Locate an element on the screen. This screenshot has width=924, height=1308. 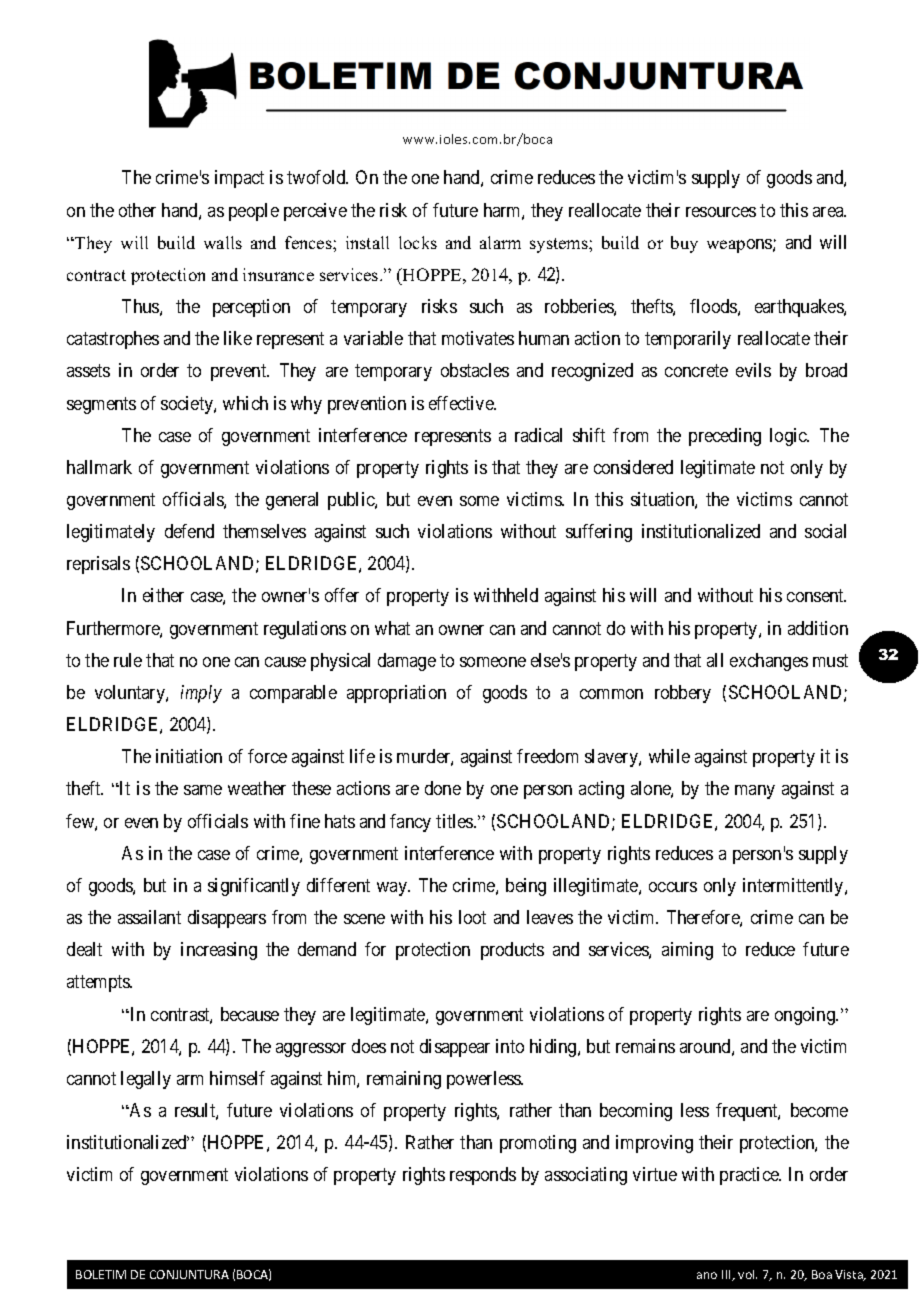
alarm is located at coordinates (500, 242).
